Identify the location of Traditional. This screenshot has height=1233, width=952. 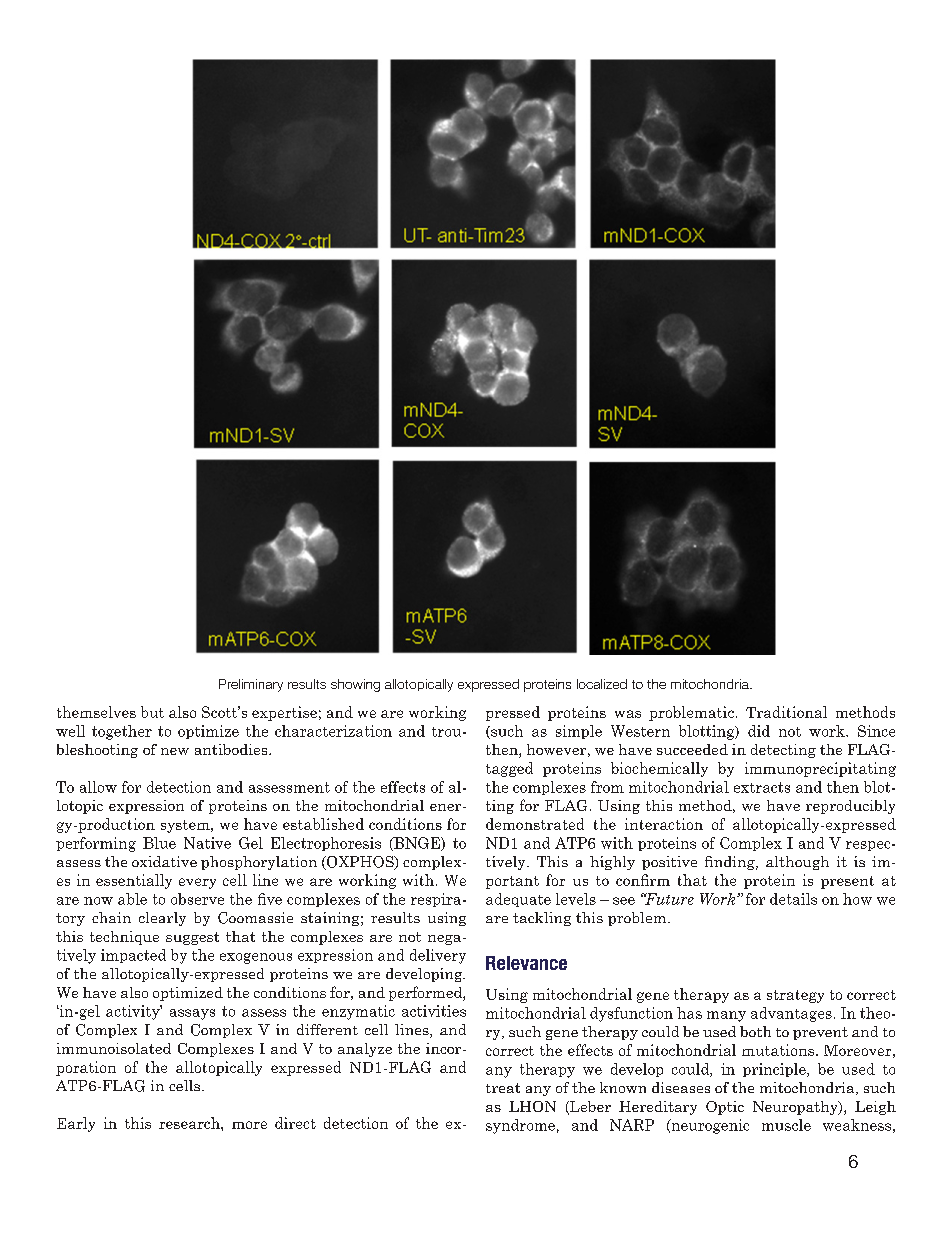
(786, 712).
